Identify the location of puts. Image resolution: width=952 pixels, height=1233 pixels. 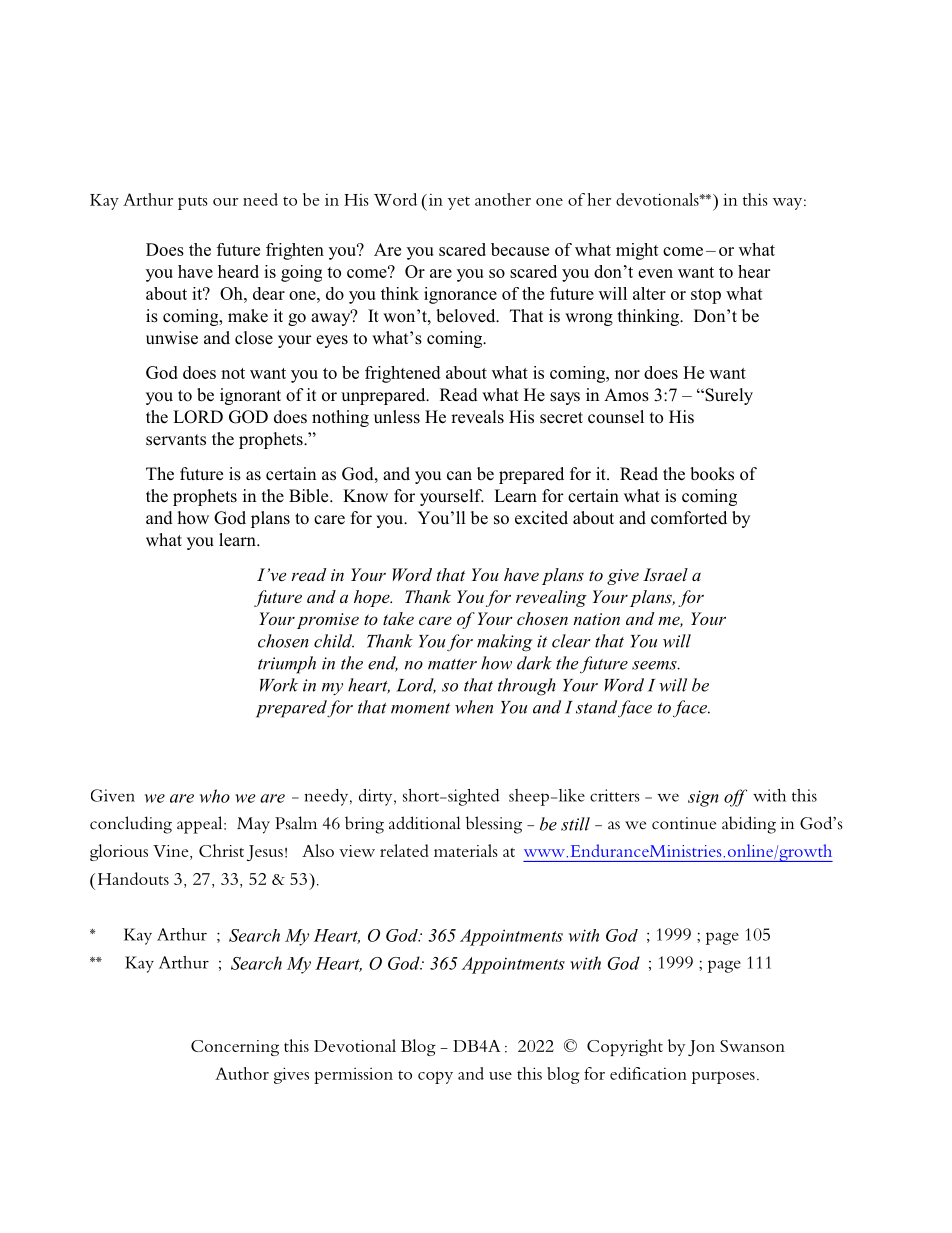
(193, 203).
